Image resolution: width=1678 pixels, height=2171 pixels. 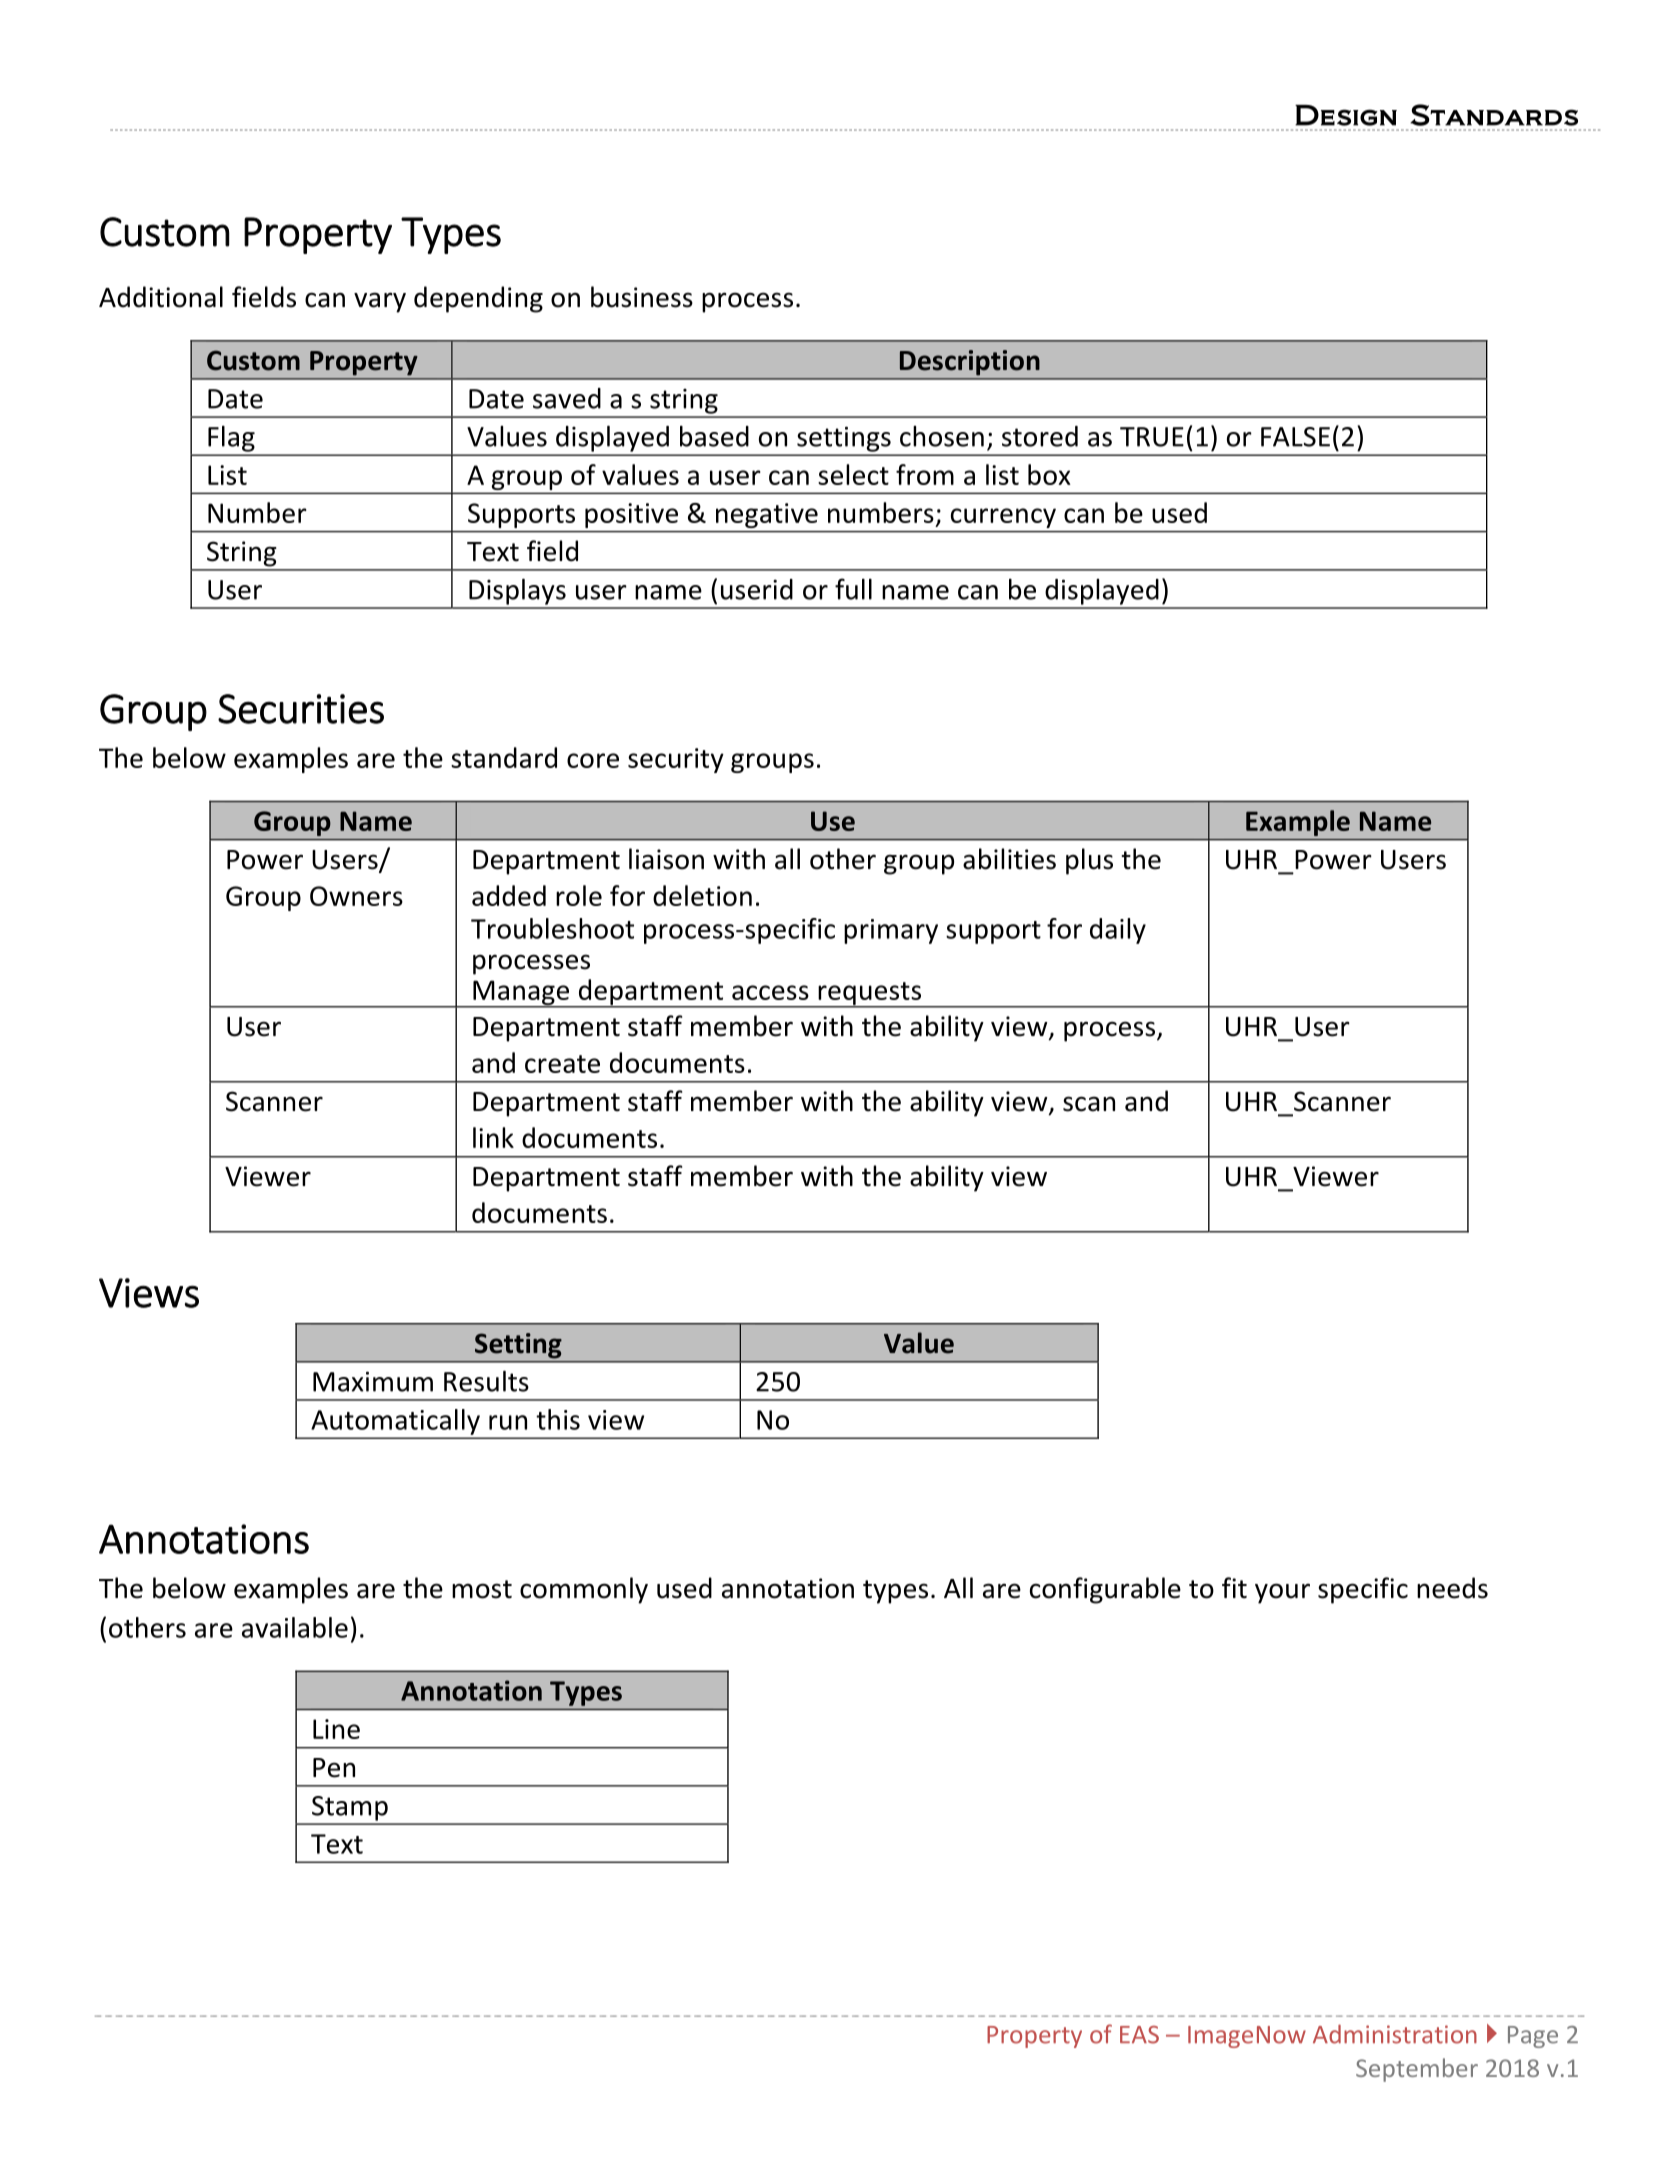 I want to click on EAS, so click(x=1139, y=2035).
